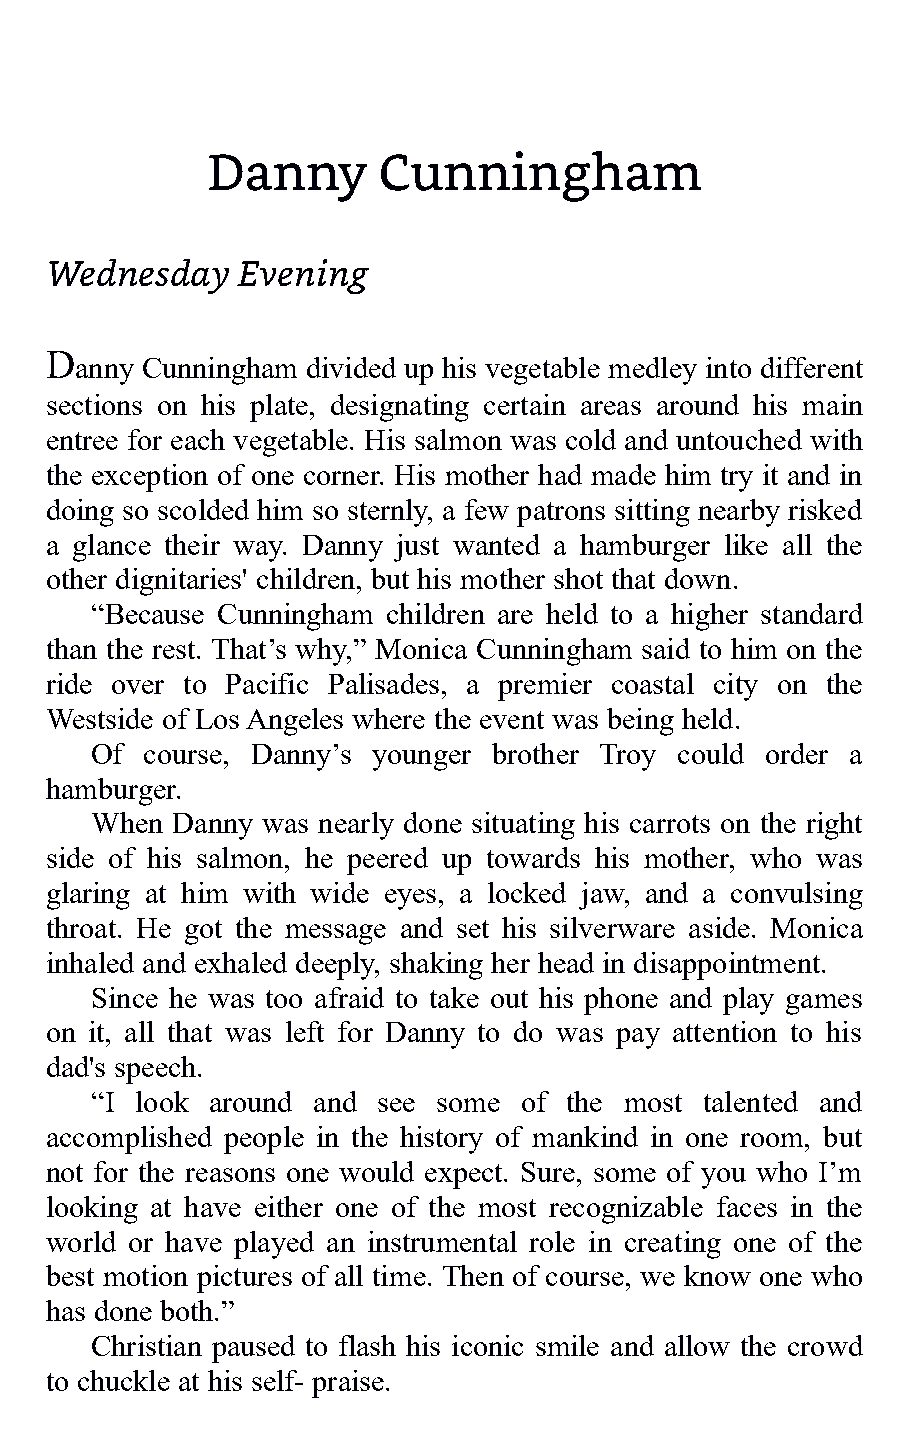 This page has width=909, height=1453. Describe the element at coordinates (139, 276) in the page. I see `Wednesday` at that location.
